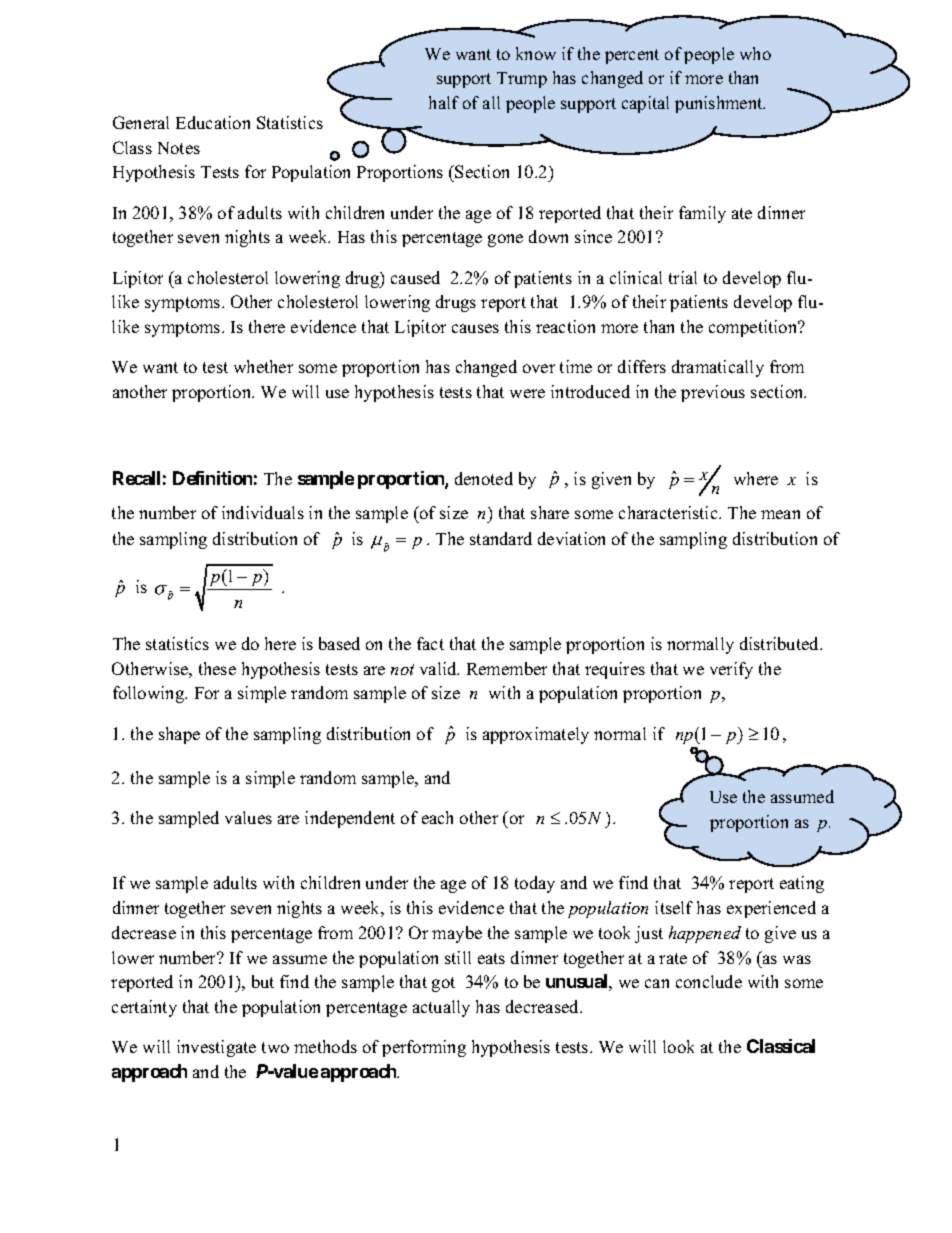  What do you see at coordinates (720, 104) in the screenshot?
I see `punishment` at bounding box center [720, 104].
